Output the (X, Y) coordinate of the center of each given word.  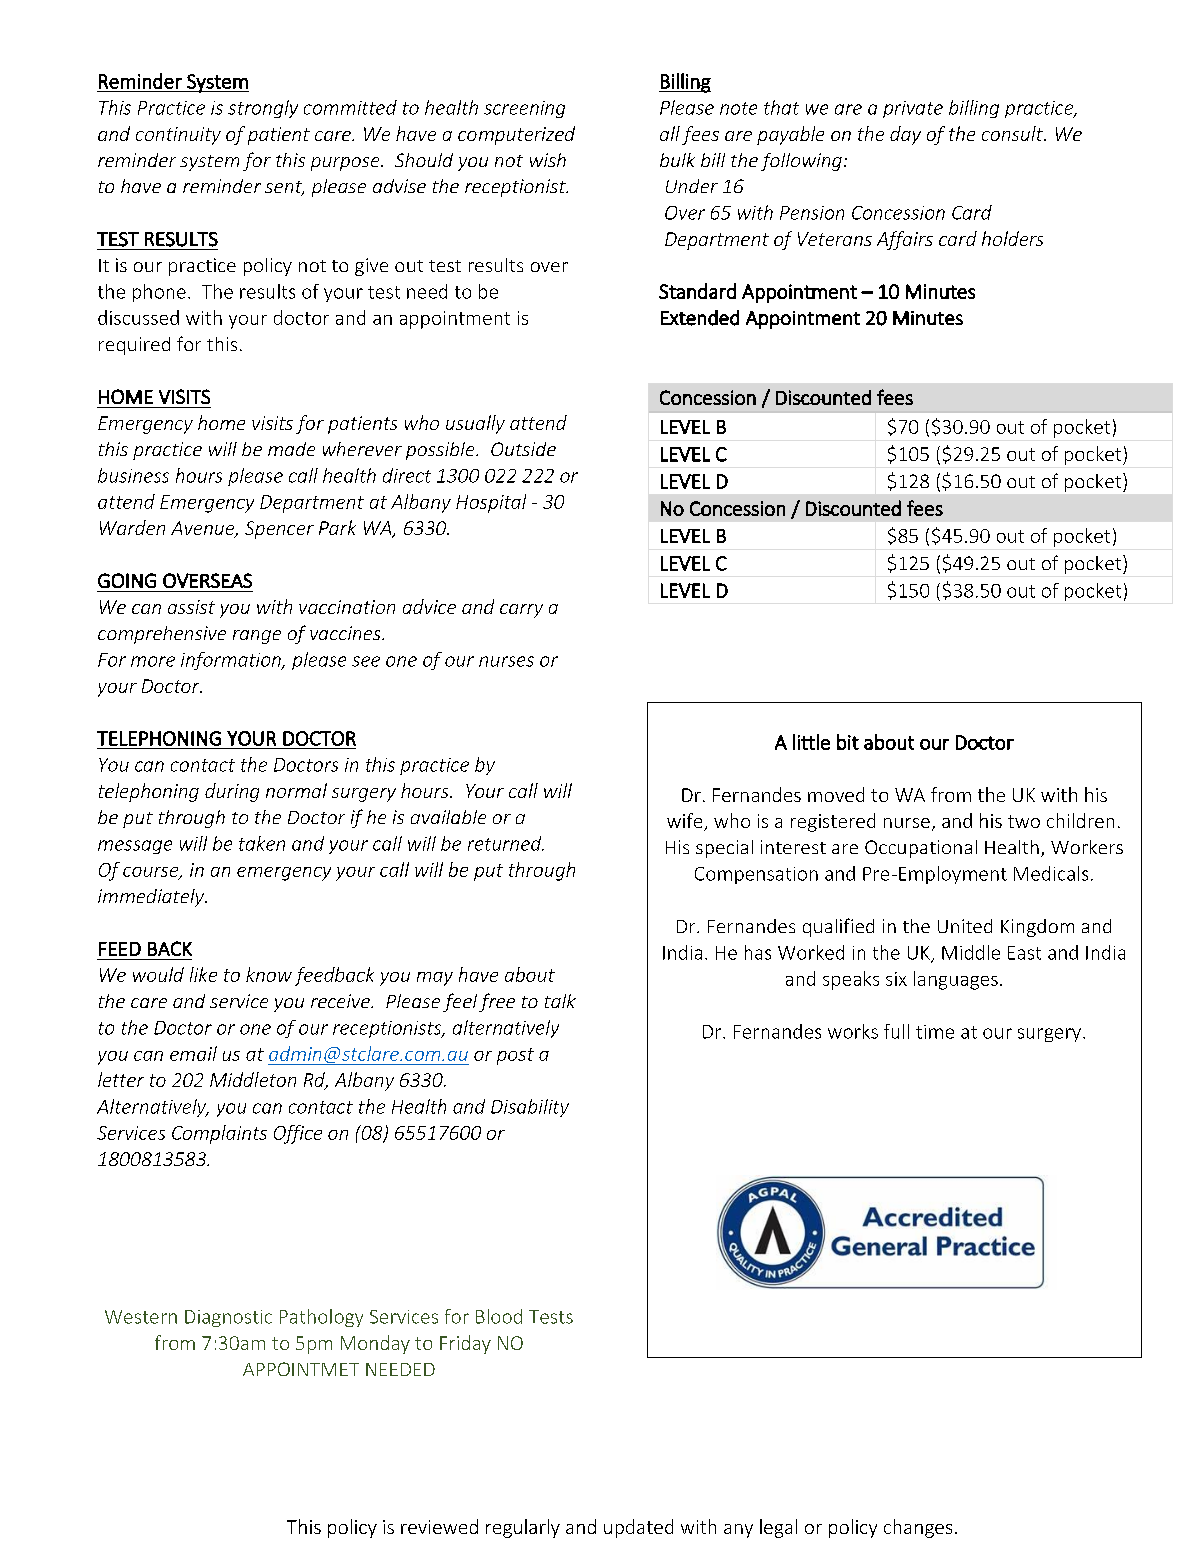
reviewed (439, 1526)
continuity (178, 136)
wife (686, 822)
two (1024, 821)
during (232, 792)
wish (548, 160)
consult (1013, 133)
